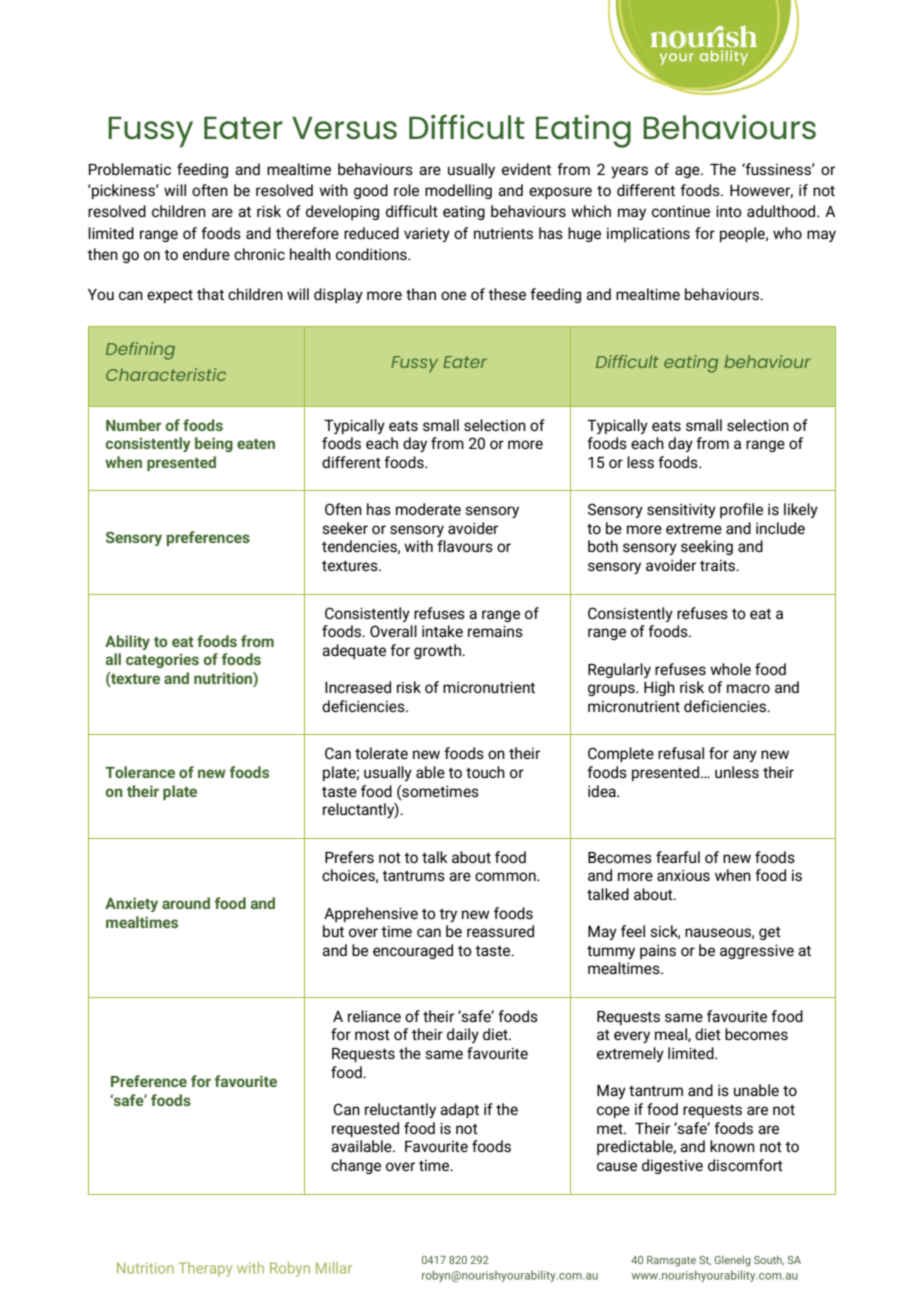  I want to click on moderate, so click(428, 509).
